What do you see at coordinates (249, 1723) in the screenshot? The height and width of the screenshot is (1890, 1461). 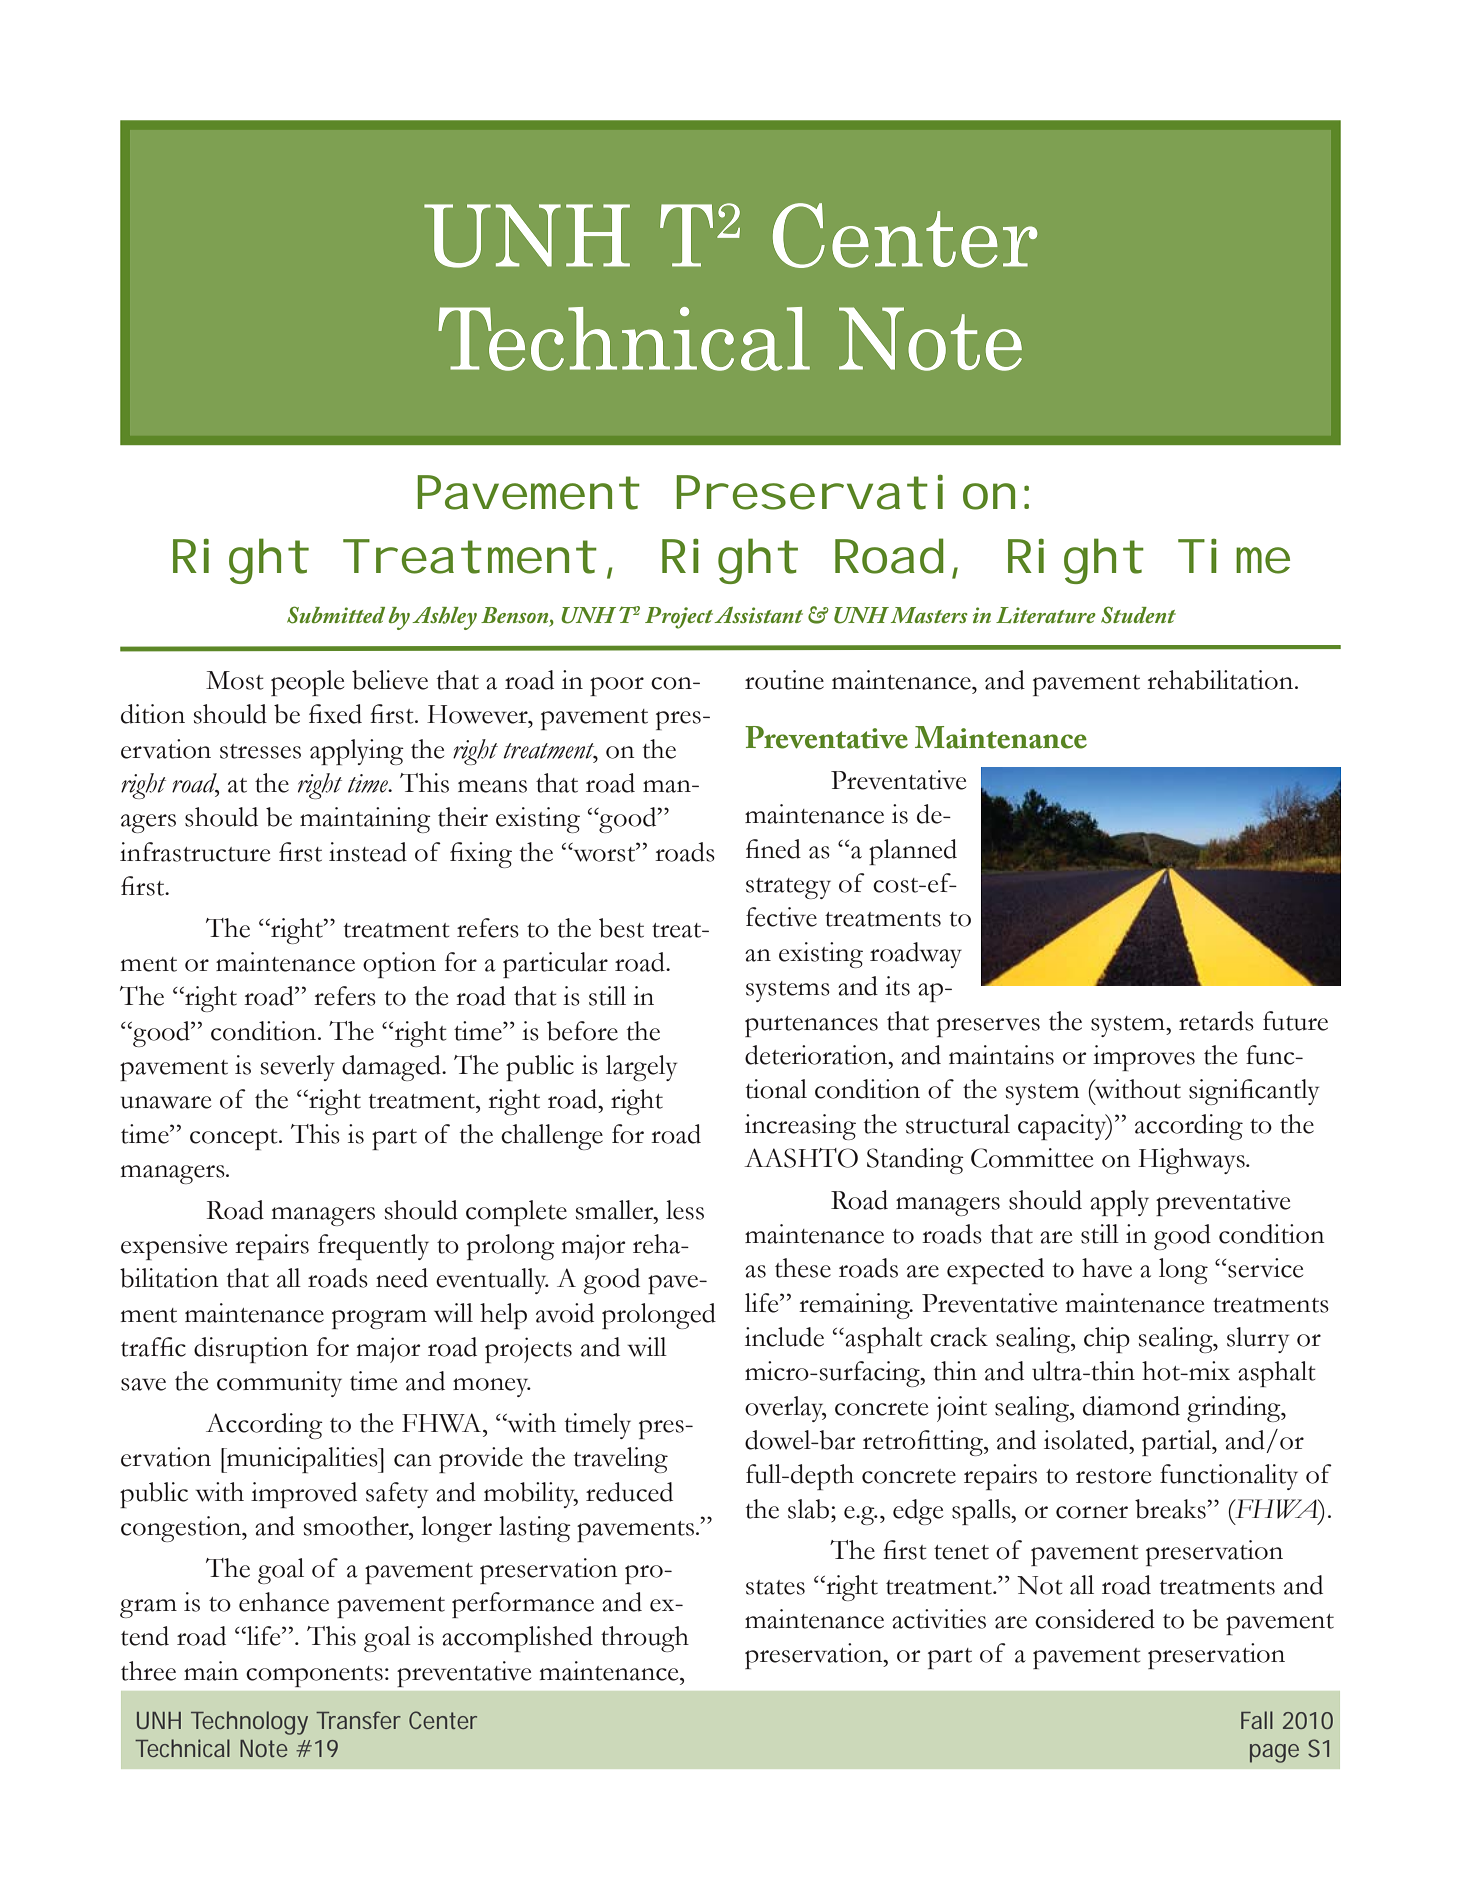 I see `Technology` at bounding box center [249, 1723].
